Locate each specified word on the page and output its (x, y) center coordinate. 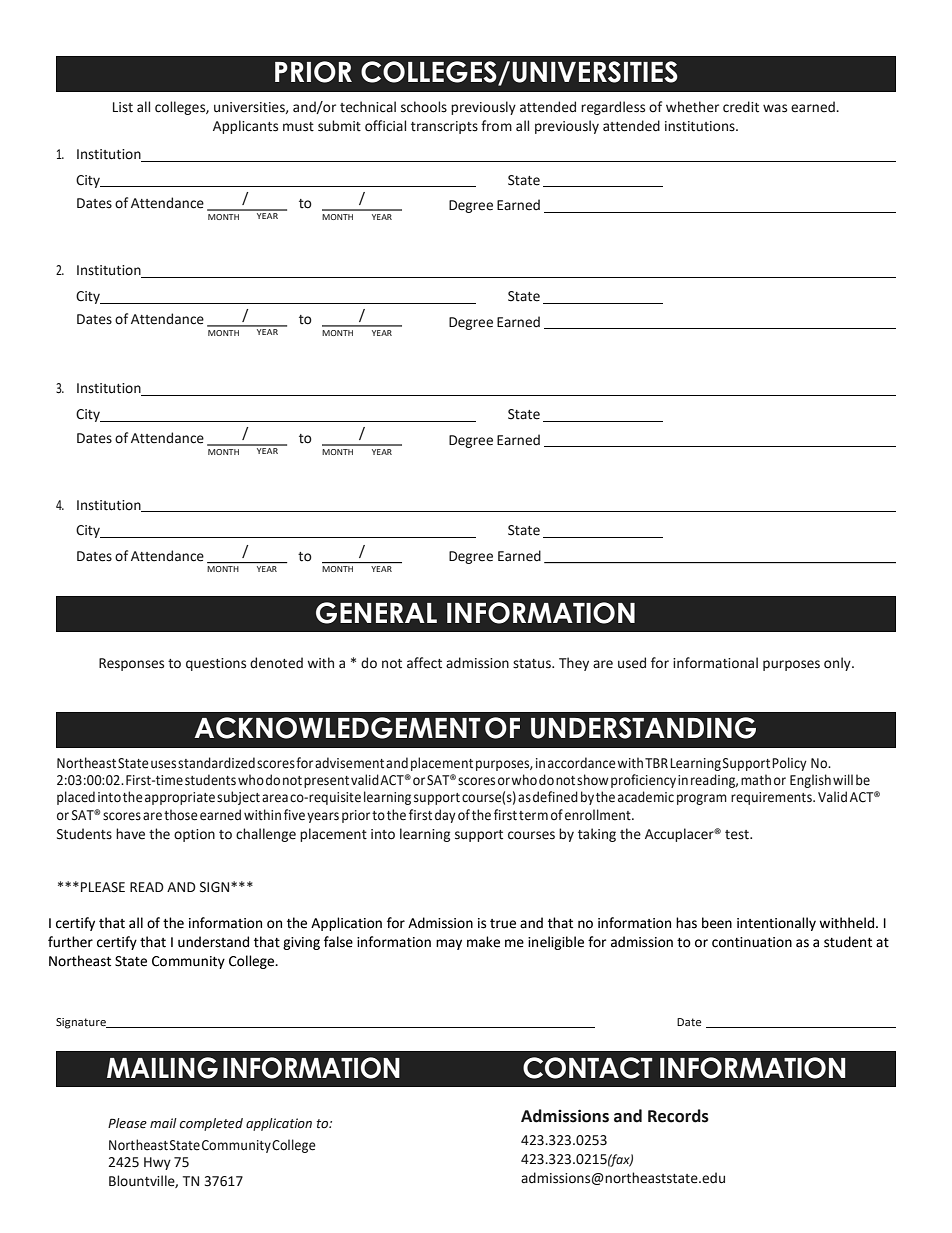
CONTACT (587, 1068)
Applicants (245, 127)
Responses (131, 664)
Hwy (157, 1163)
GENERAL (376, 613)
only (838, 664)
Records (678, 1116)
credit (741, 107)
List (123, 107)
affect (424, 663)
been (717, 923)
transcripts (444, 127)
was (775, 108)
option (194, 835)
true (503, 924)
